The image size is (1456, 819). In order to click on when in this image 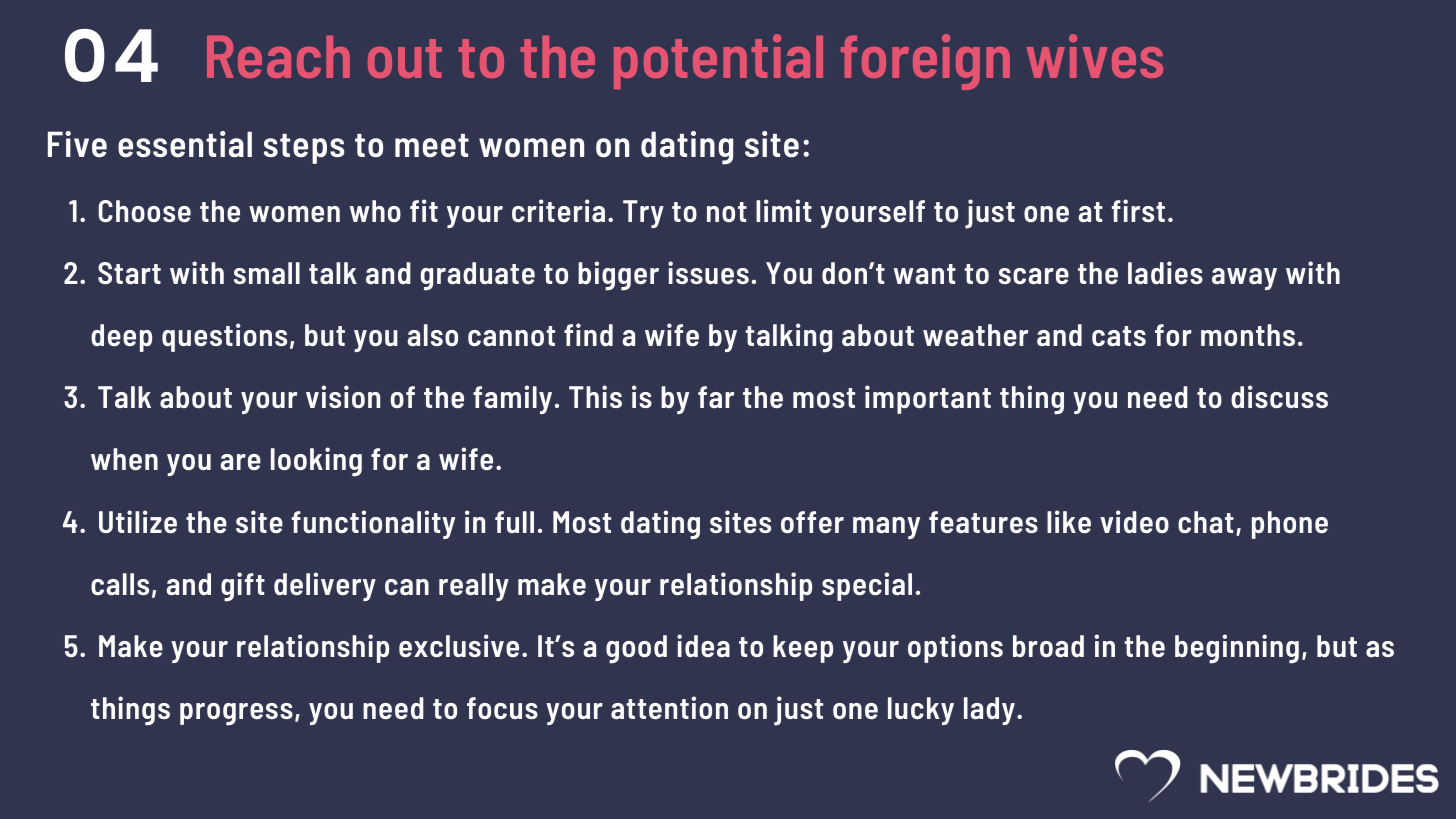, I will do `click(124, 459)`.
